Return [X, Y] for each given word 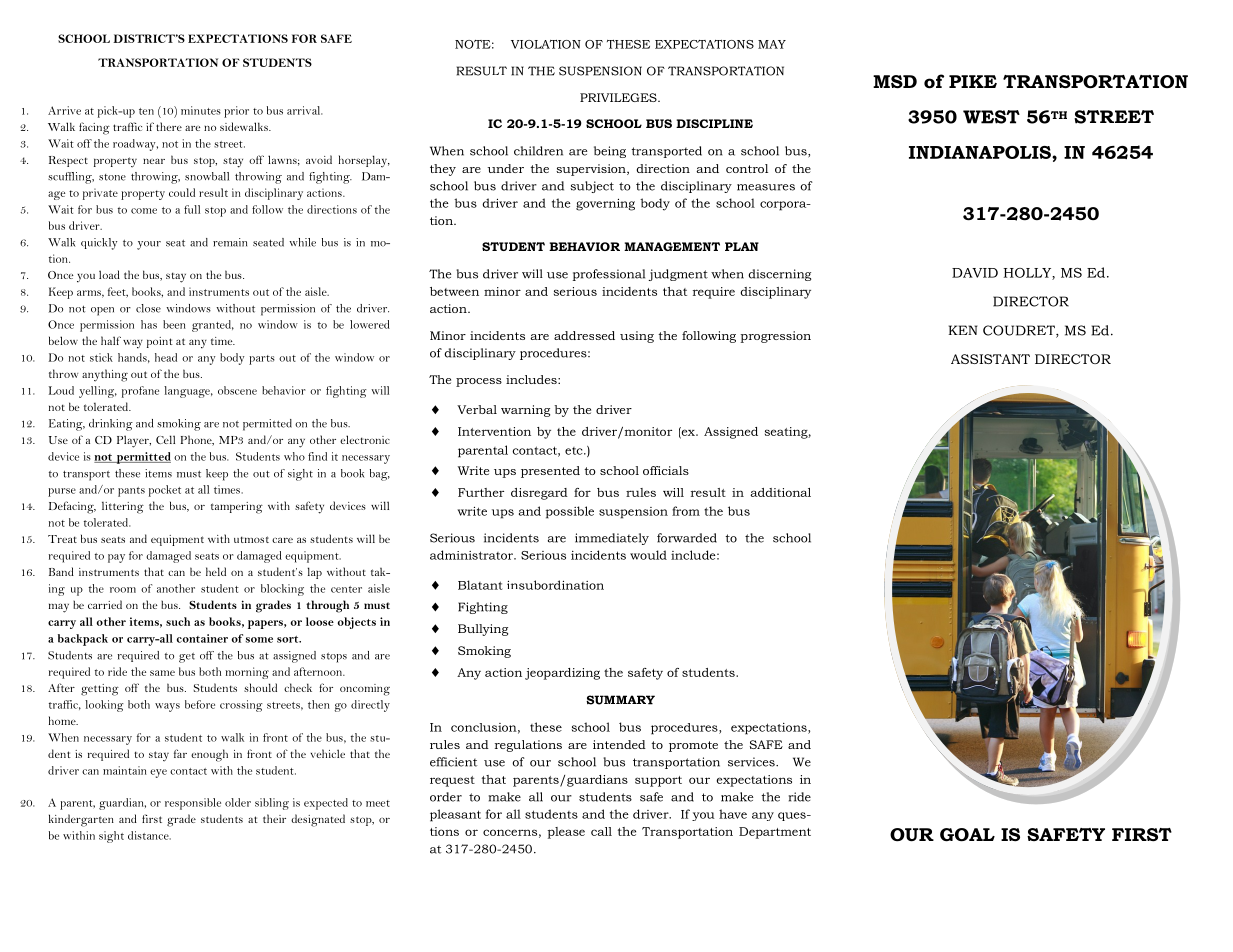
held [216, 571]
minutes [201, 110]
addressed [584, 335]
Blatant [480, 585]
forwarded [687, 538]
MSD [895, 82]
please [566, 833]
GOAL [967, 835]
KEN [963, 330]
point [160, 342]
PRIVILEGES [619, 97]
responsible [193, 804]
